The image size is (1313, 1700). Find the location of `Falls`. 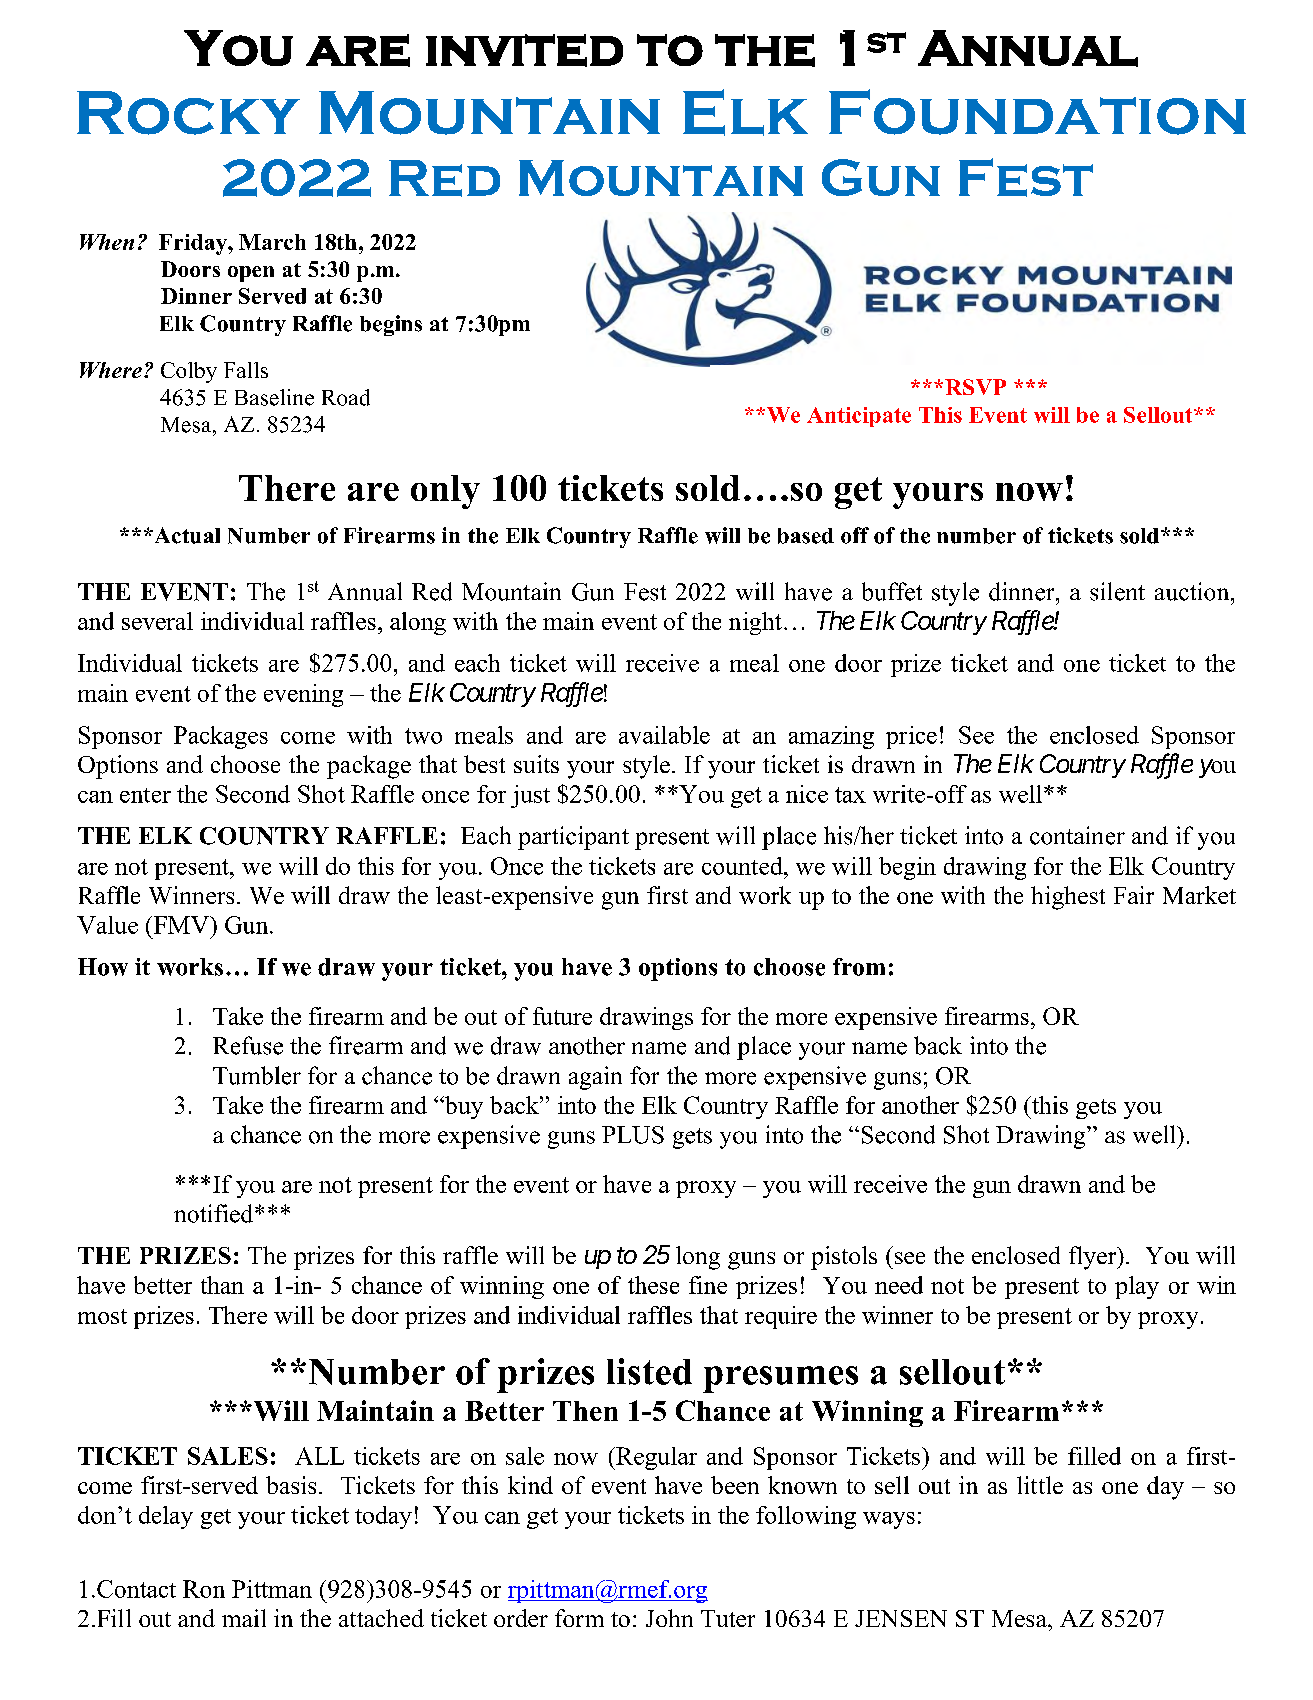

Falls is located at coordinates (246, 370).
